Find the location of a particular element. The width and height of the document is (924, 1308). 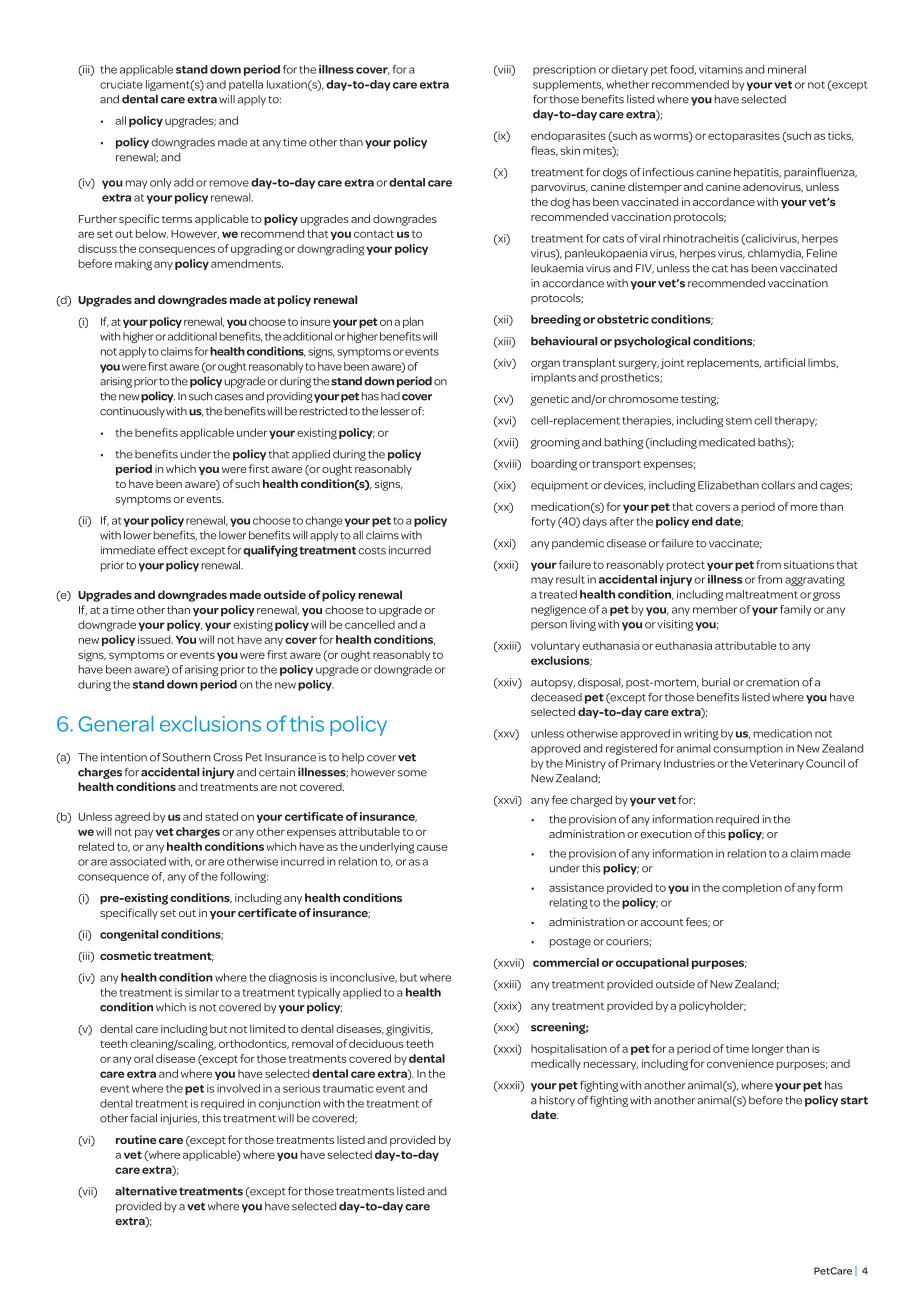

effect is located at coordinates (173, 550).
